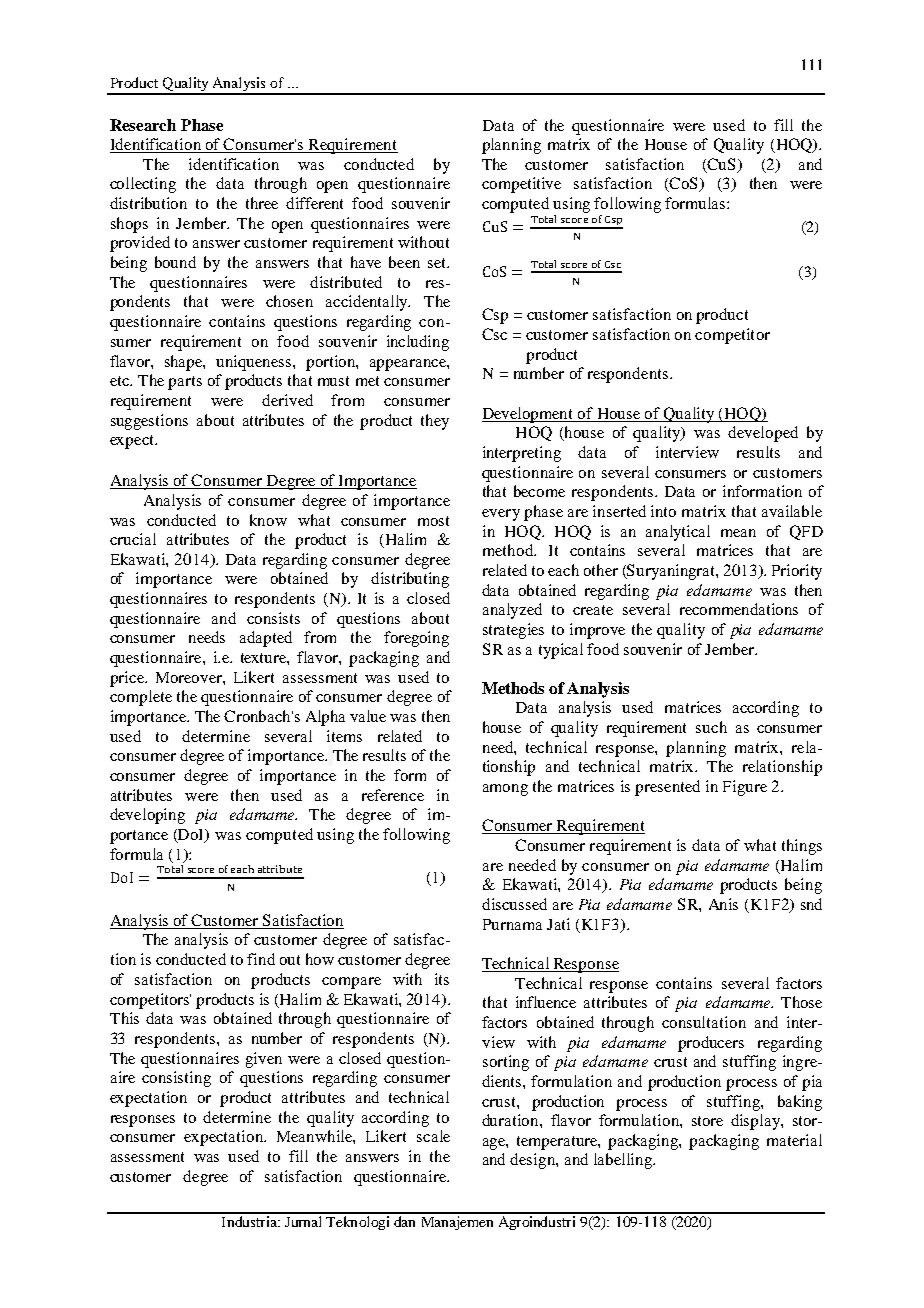 The height and width of the document is (1308, 924). Describe the element at coordinates (521, 185) in the document. I see `competitive` at that location.
